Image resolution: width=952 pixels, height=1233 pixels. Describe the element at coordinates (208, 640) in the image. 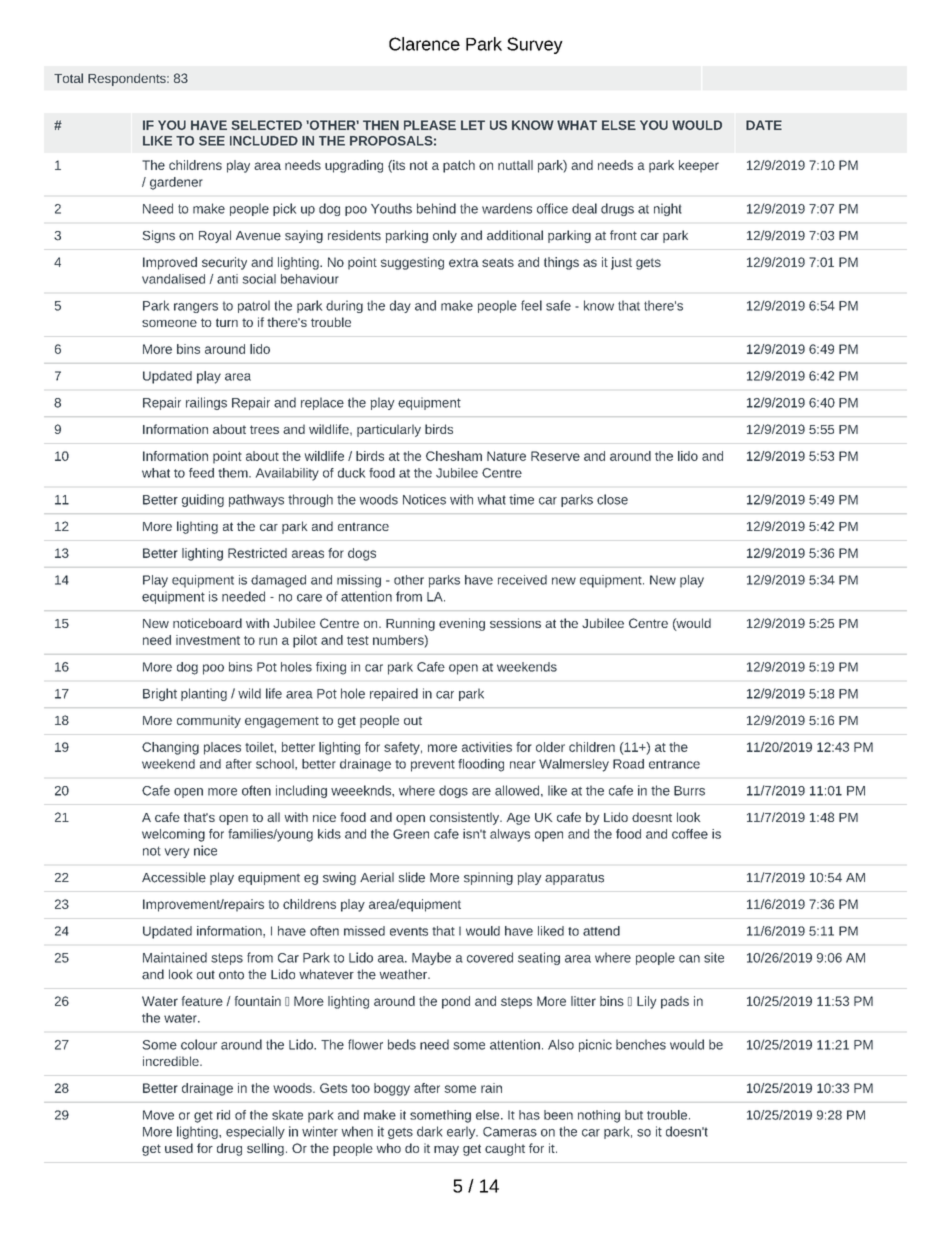

I see `investment` at that location.
